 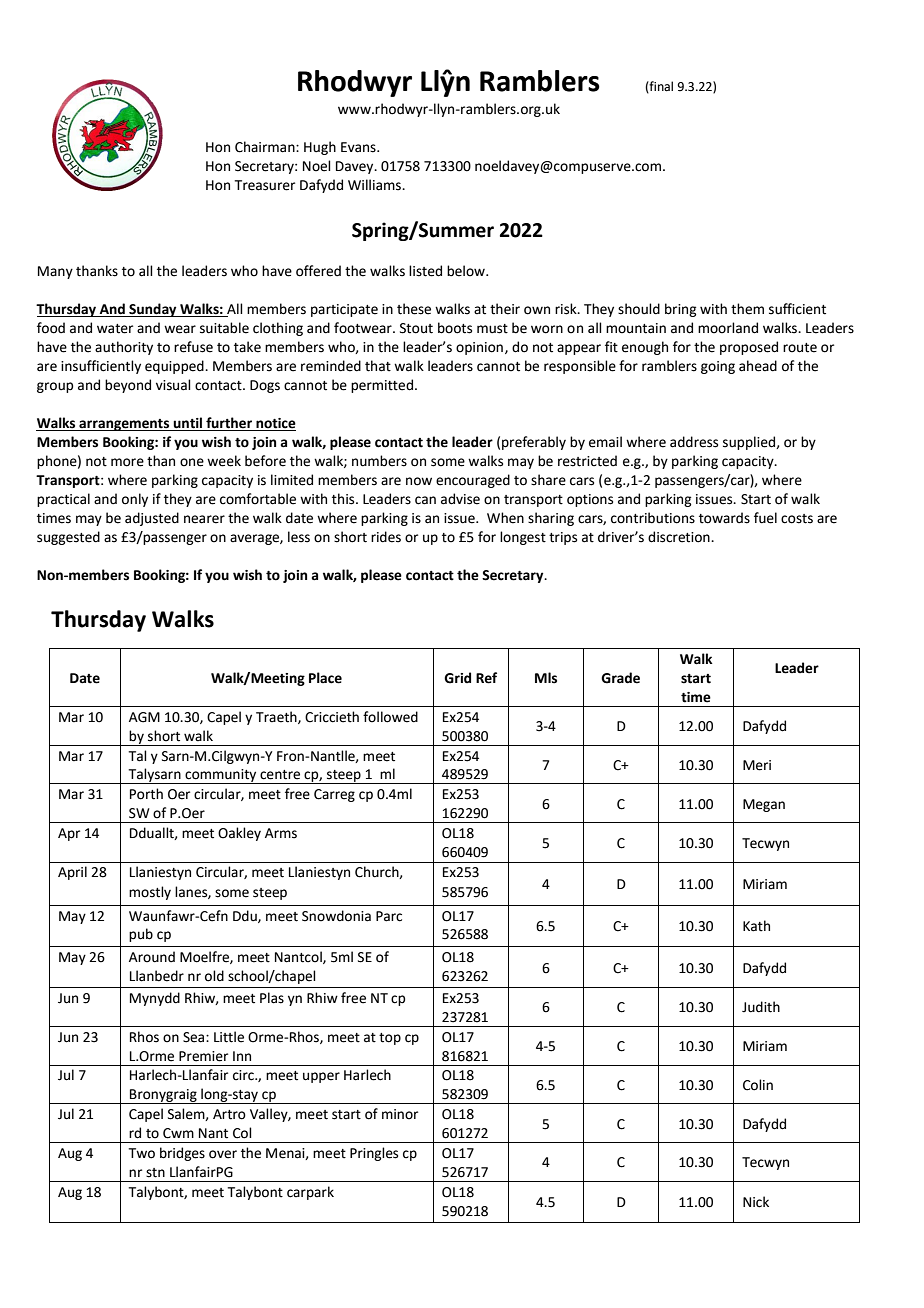 I want to click on Parc, so click(x=389, y=916).
